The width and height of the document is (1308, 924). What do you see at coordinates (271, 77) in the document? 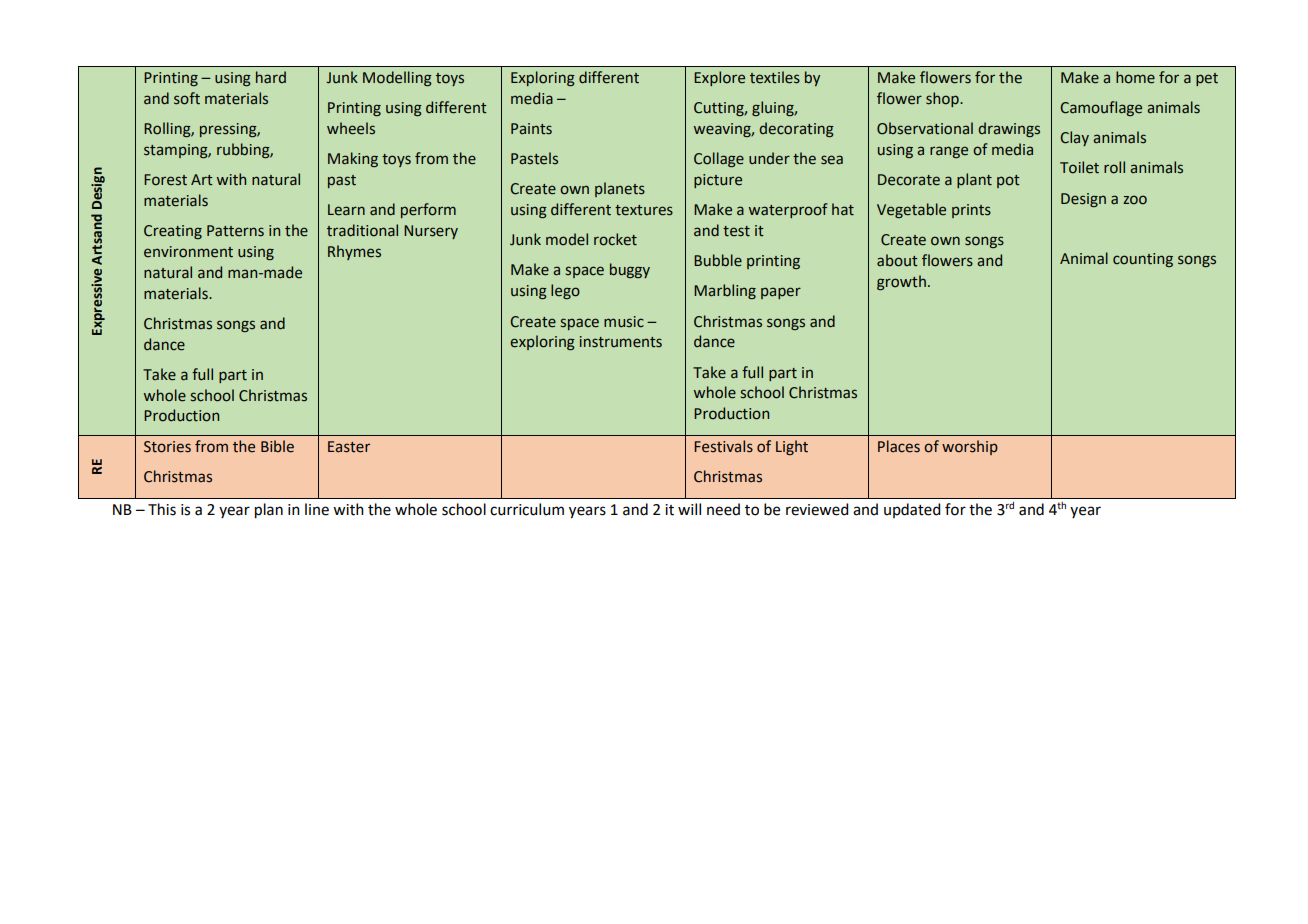
I see `hard` at bounding box center [271, 77].
